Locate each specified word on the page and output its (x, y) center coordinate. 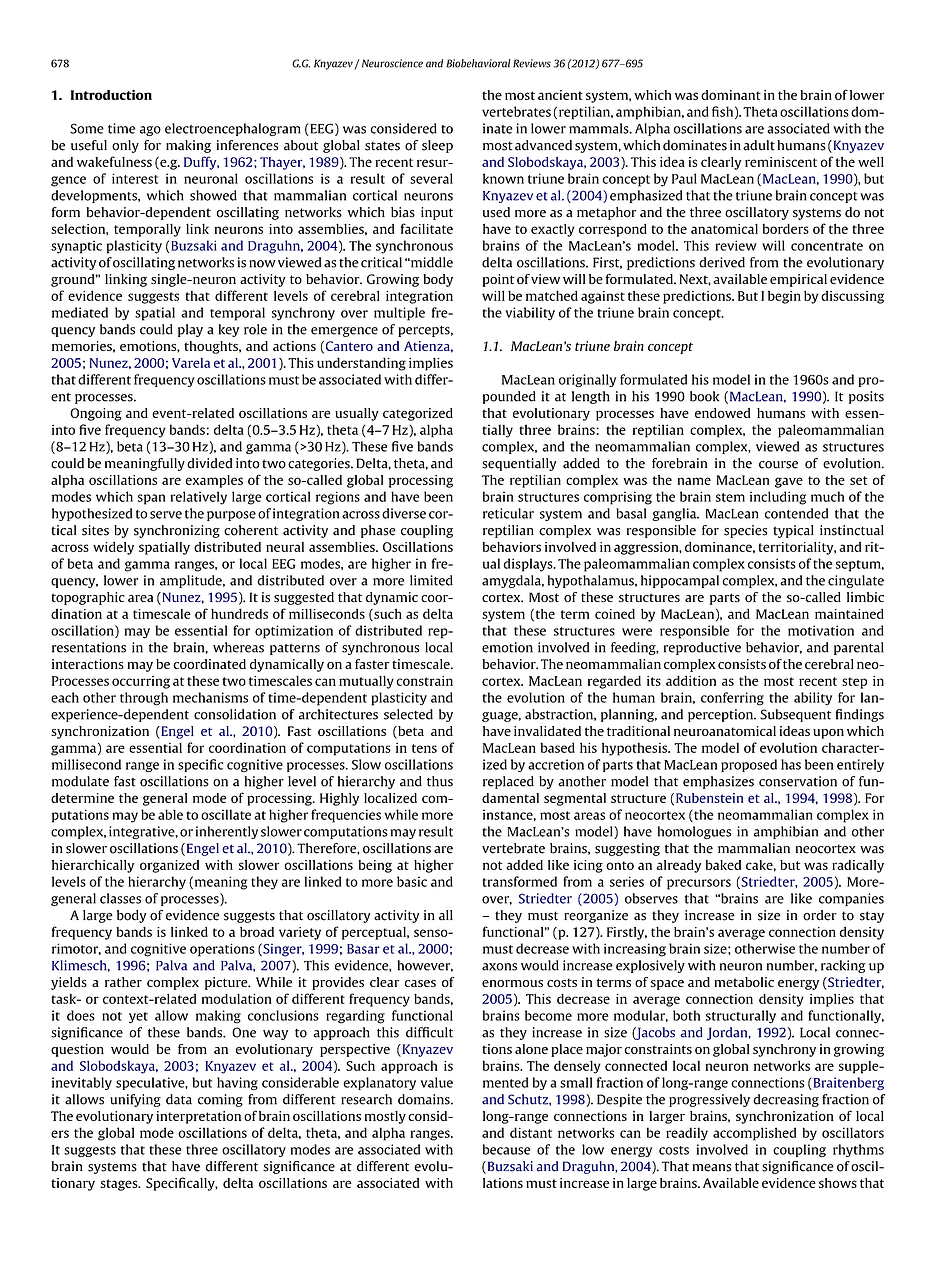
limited (431, 580)
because (506, 1149)
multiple (399, 314)
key (229, 330)
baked (723, 865)
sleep (437, 146)
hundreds (239, 613)
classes (120, 898)
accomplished (754, 1134)
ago (150, 131)
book (704, 396)
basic (412, 881)
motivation (821, 630)
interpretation (198, 1117)
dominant (731, 95)
